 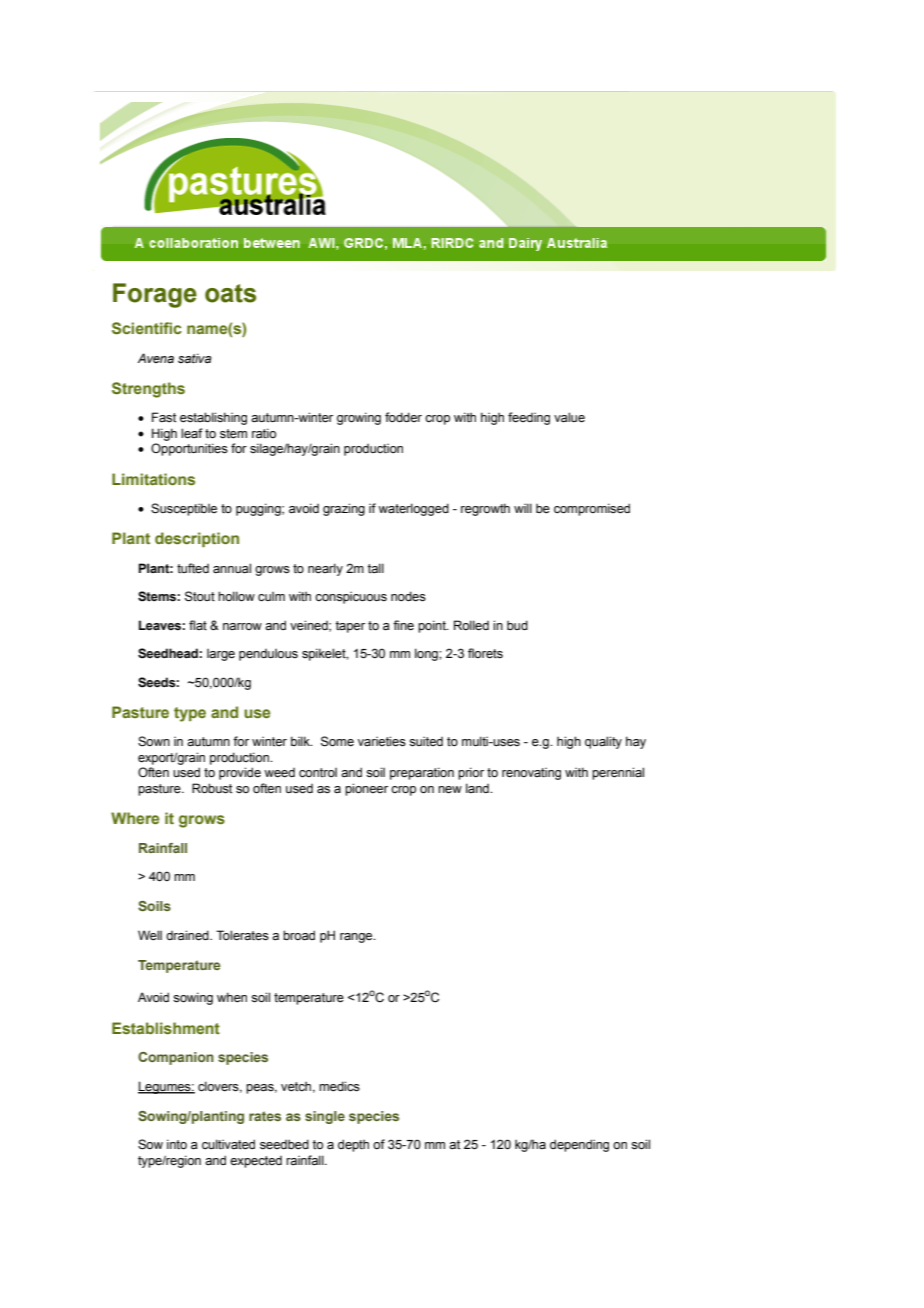 I want to click on range, so click(x=357, y=938).
